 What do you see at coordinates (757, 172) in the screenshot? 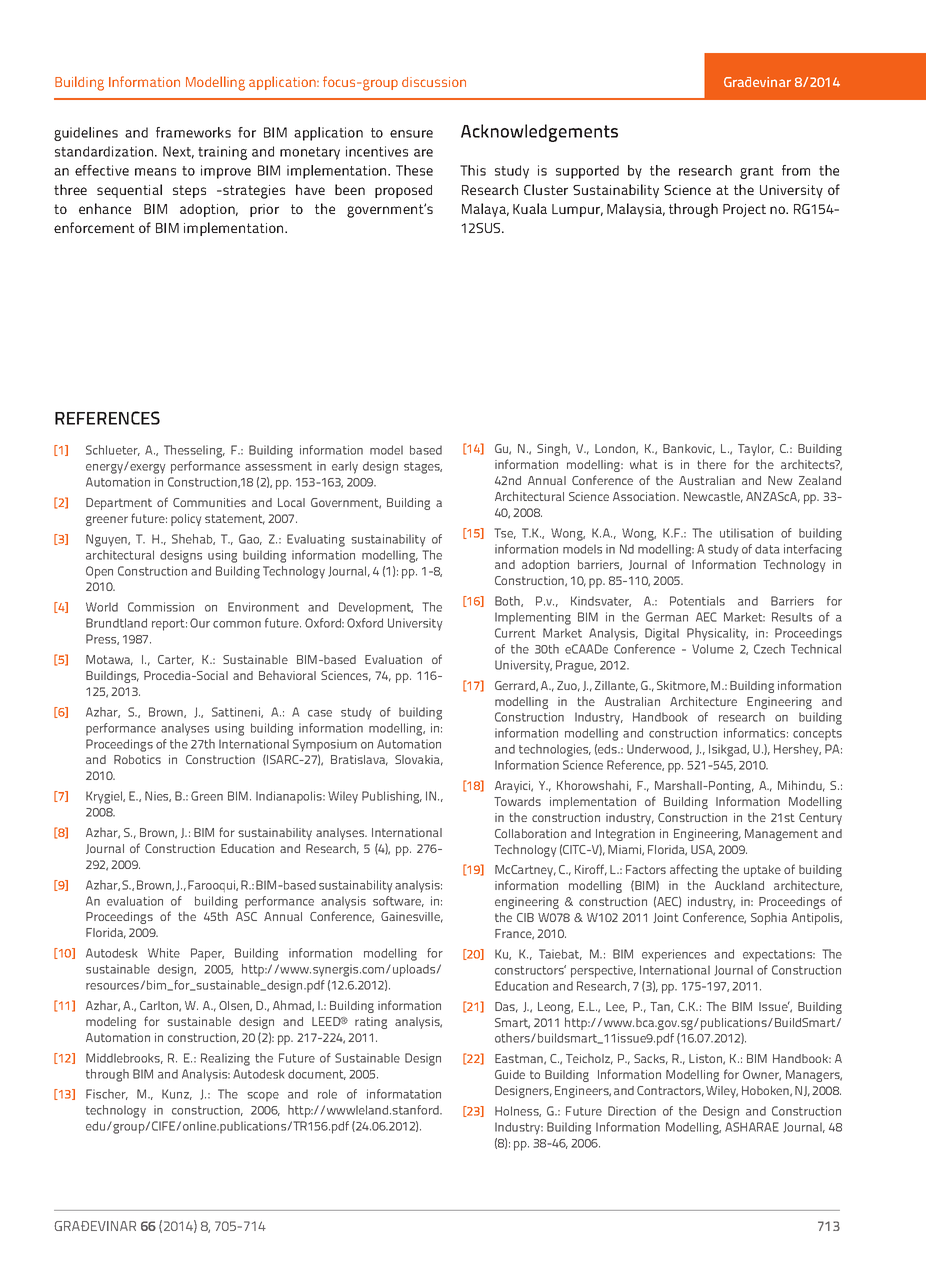
I see `grant` at bounding box center [757, 172].
